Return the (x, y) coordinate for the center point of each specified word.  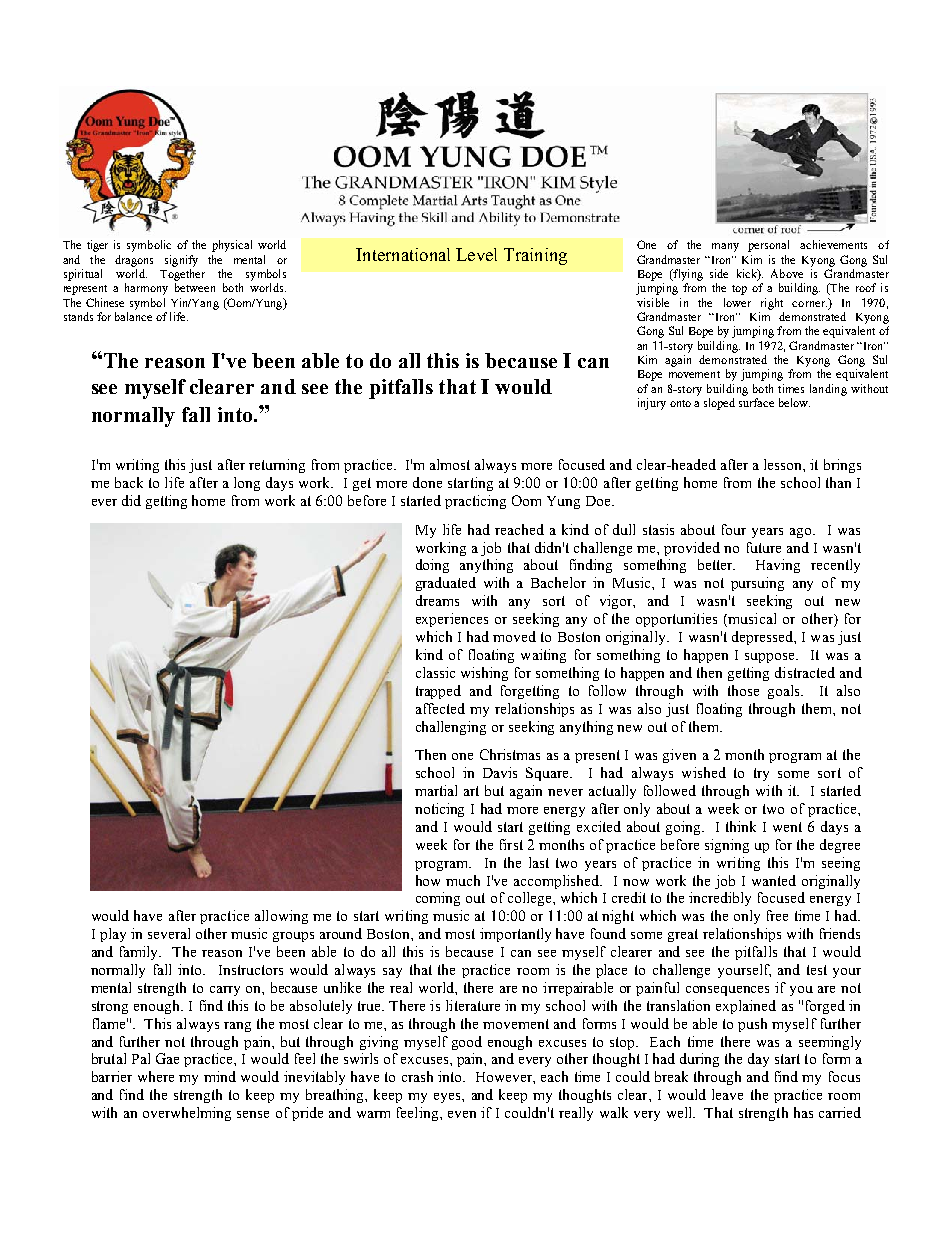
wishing (484, 674)
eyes (448, 1098)
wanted (774, 880)
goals (785, 692)
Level (476, 254)
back (129, 482)
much (463, 880)
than (838, 482)
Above (787, 273)
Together (182, 275)
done (427, 482)
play (113, 935)
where (156, 1076)
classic (435, 672)
